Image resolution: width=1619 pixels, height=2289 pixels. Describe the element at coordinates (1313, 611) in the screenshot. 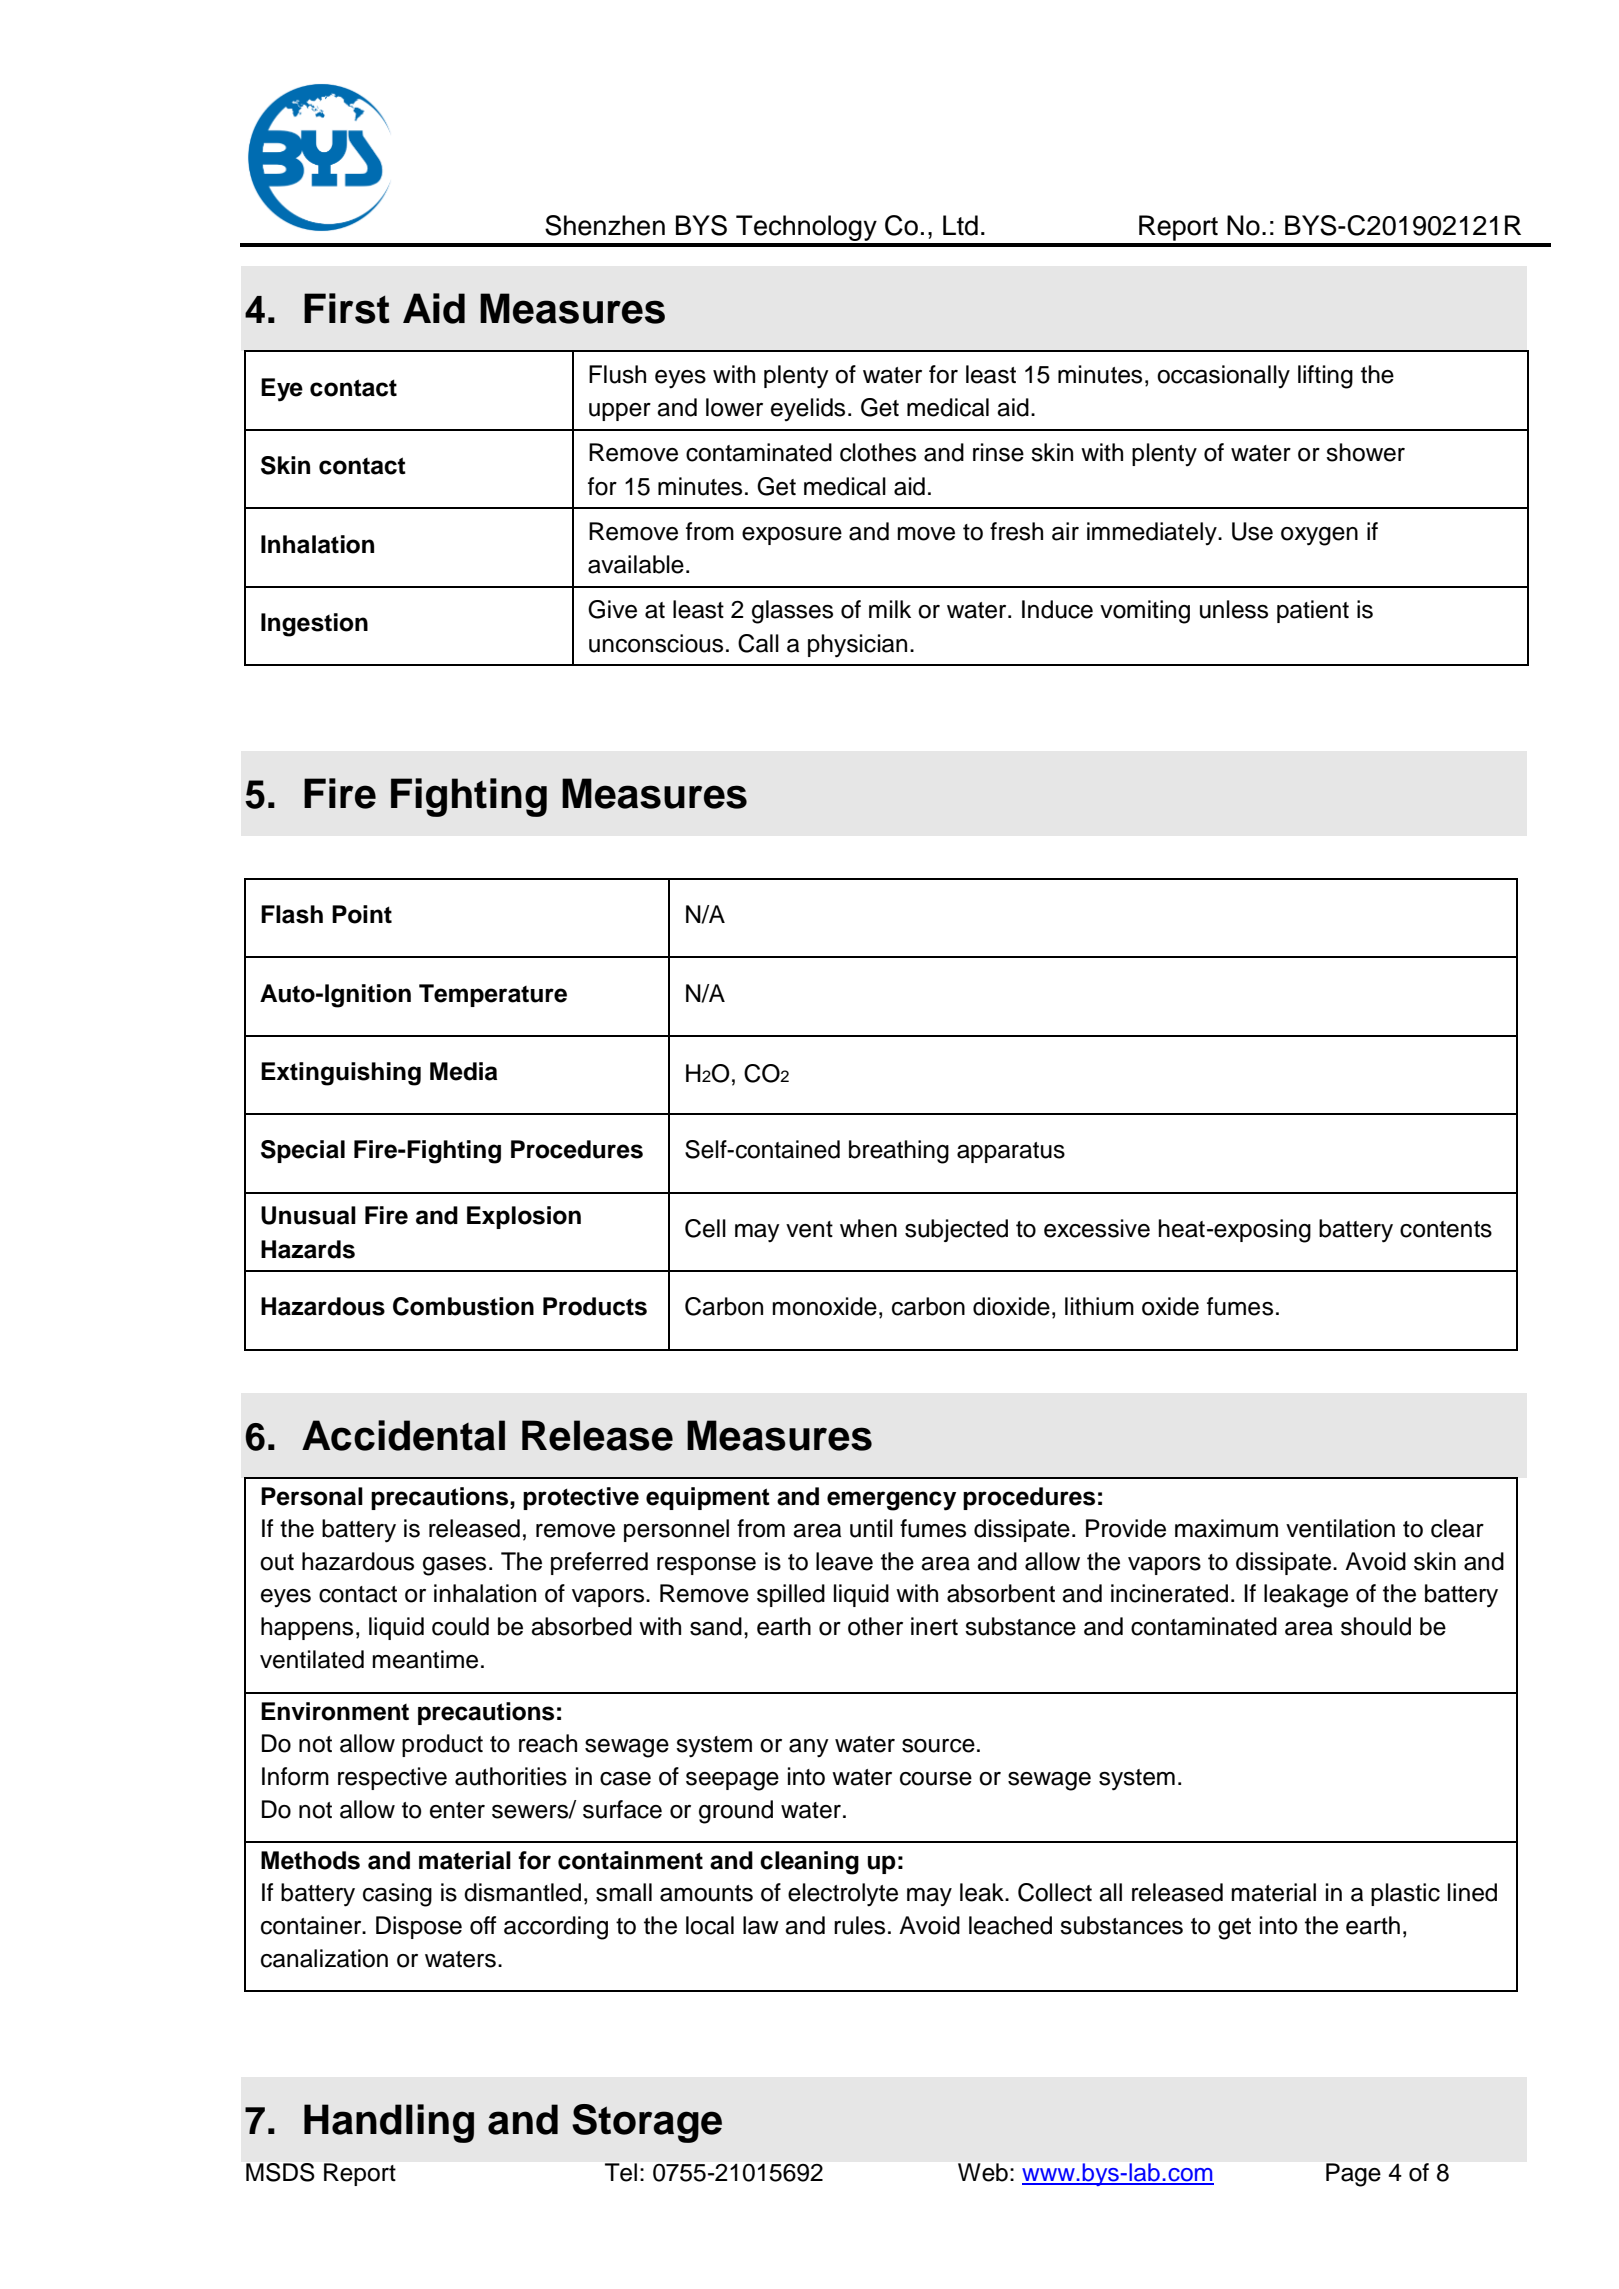

I see `patient` at that location.
